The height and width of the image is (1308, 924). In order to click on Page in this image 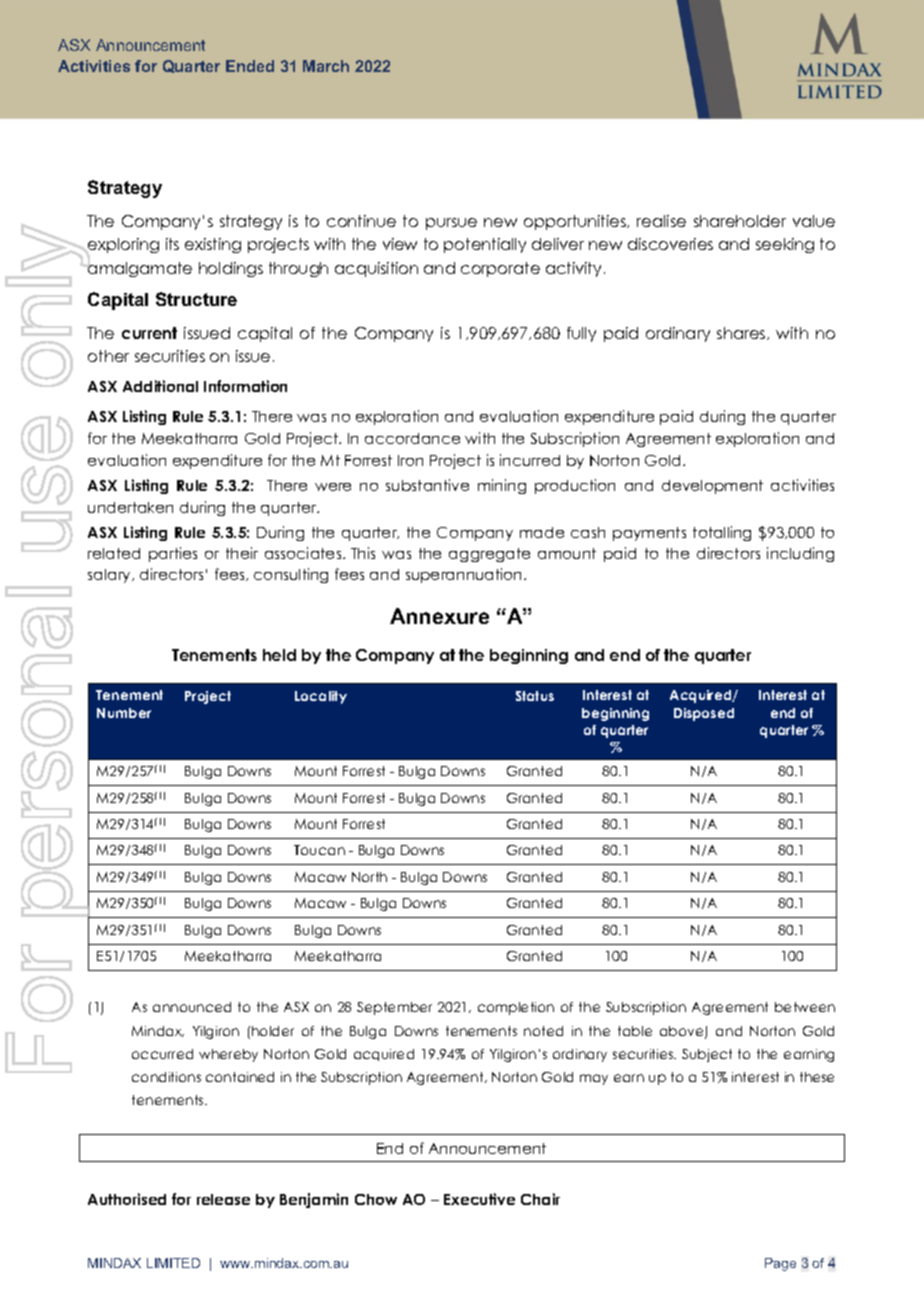, I will do `click(780, 1264)`.
